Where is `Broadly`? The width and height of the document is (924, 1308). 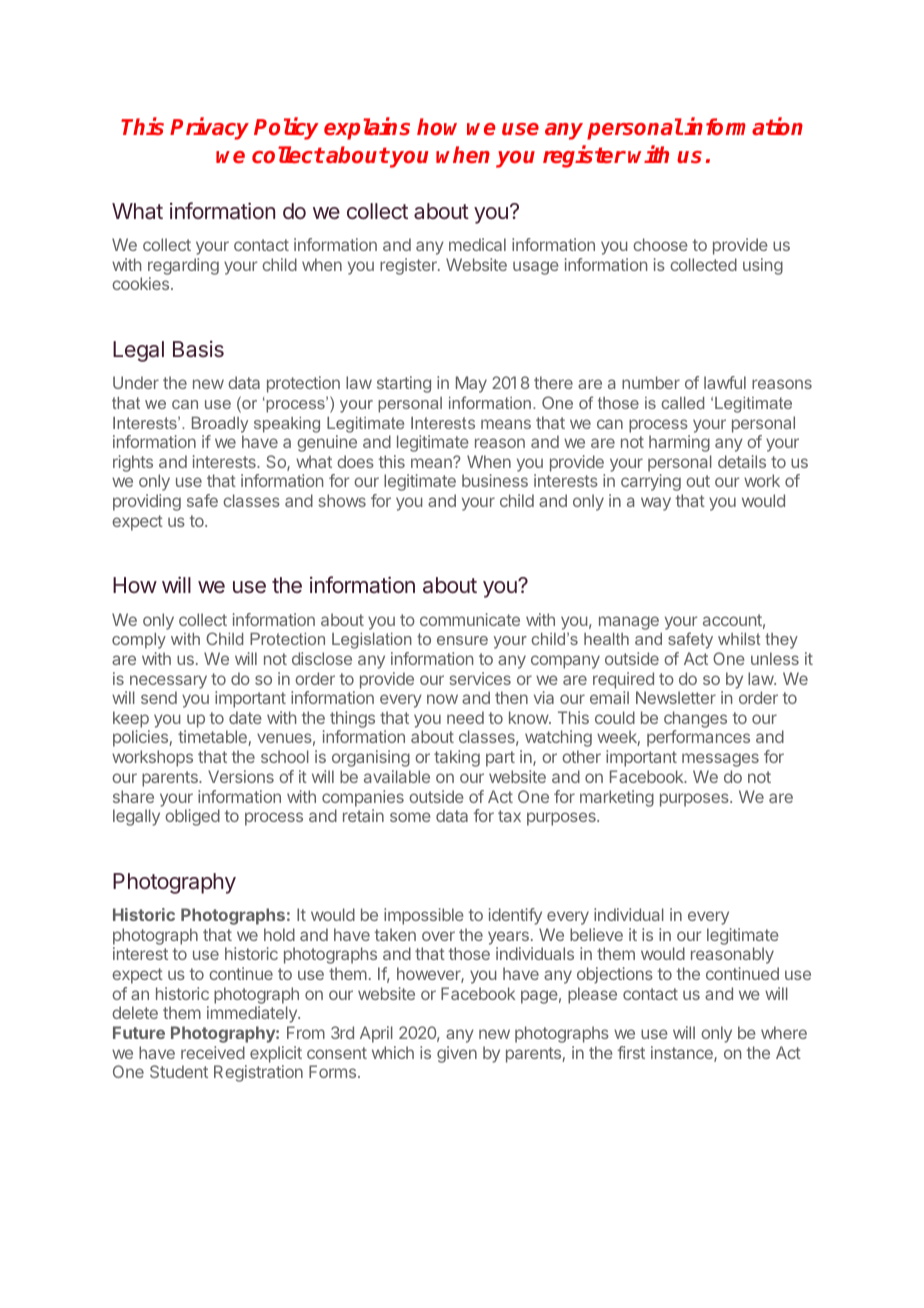 Broadly is located at coordinates (220, 425).
